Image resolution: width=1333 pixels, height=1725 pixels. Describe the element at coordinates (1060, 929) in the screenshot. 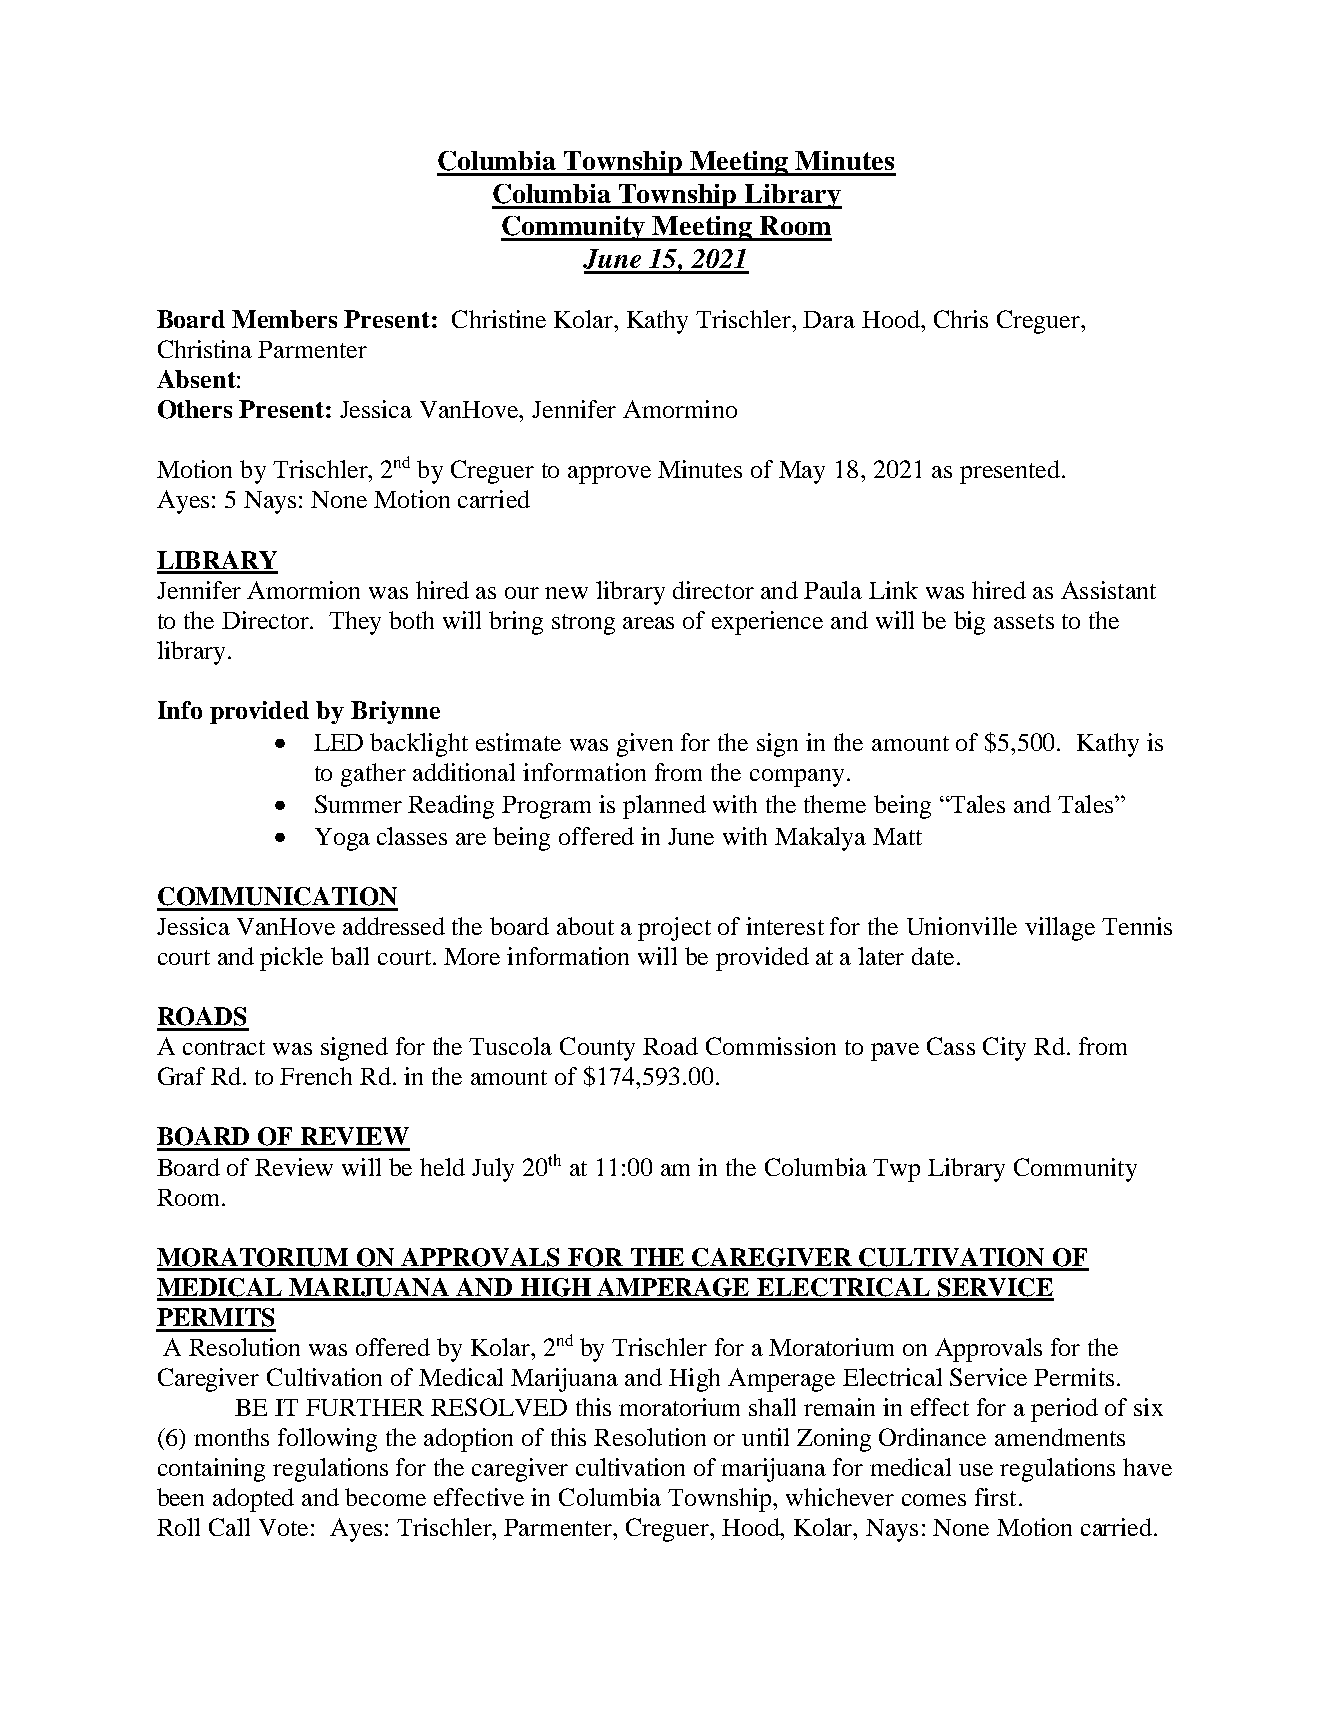

I see `village` at that location.
